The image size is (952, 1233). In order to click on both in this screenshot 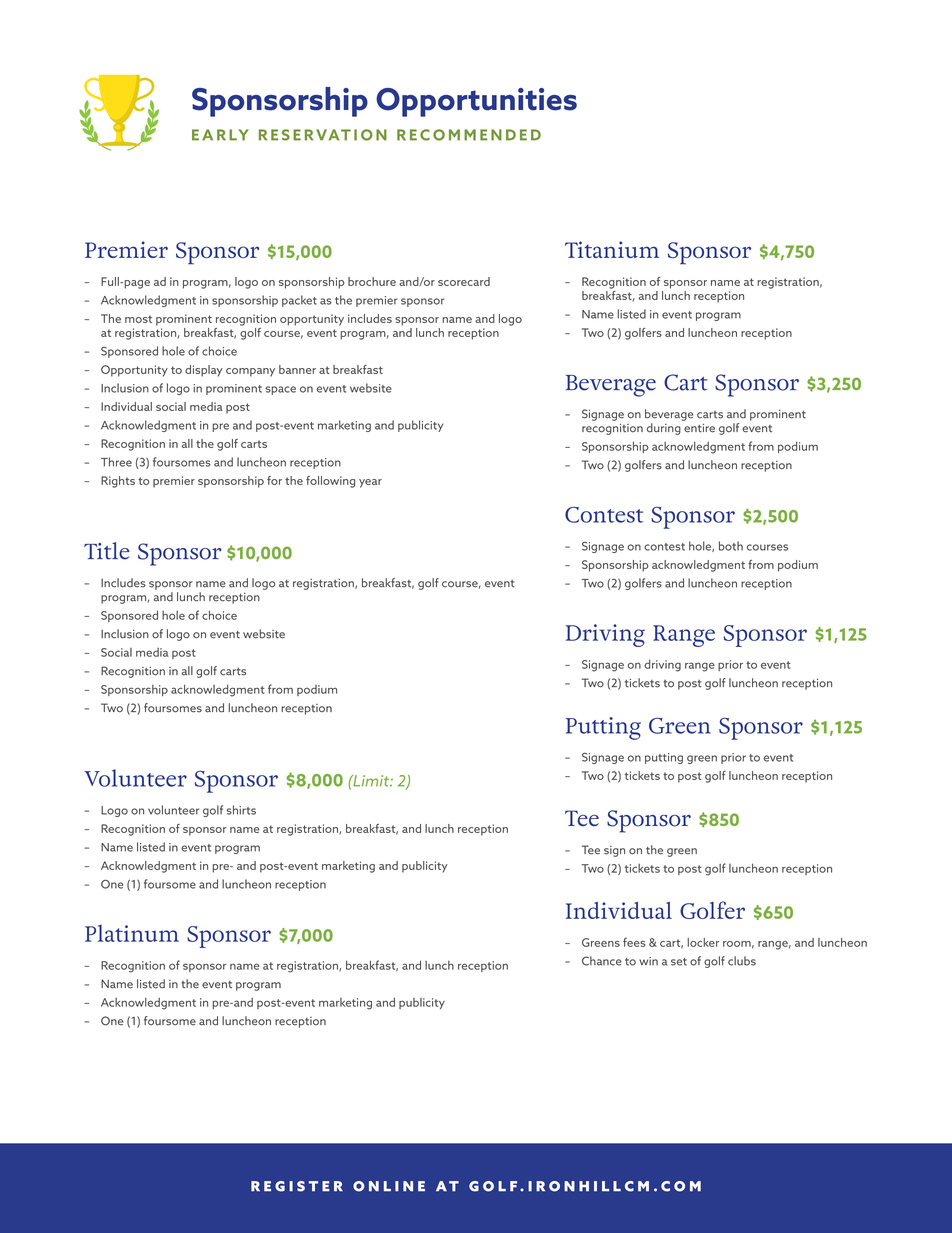, I will do `click(731, 546)`.
